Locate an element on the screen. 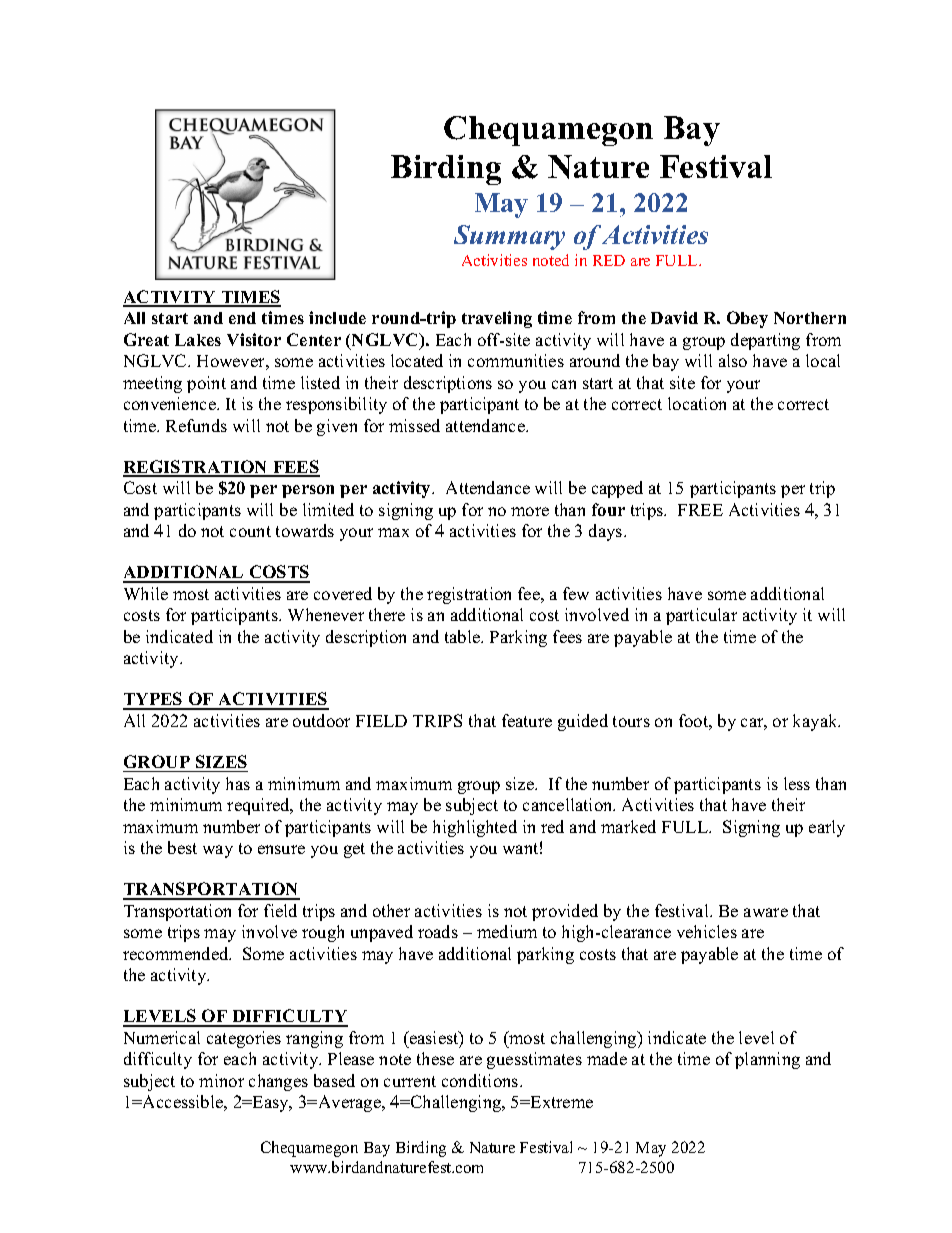 The height and width of the screenshot is (1233, 952). more is located at coordinates (530, 511).
